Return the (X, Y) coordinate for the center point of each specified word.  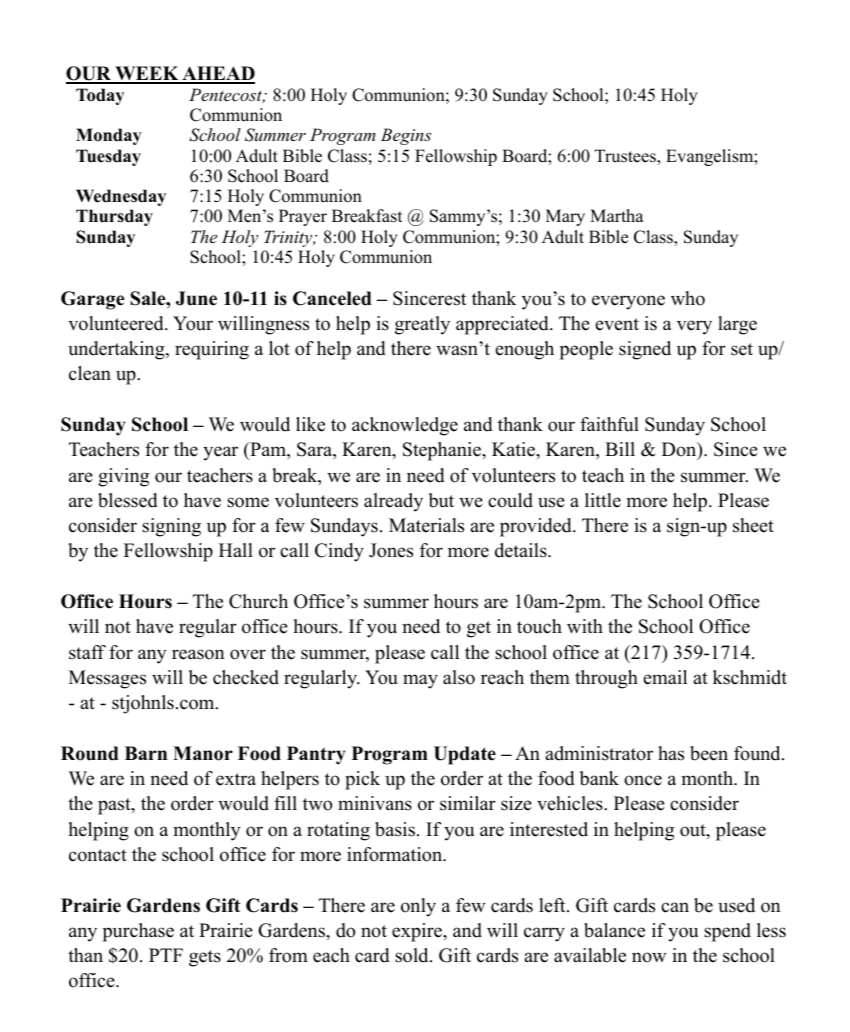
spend (727, 932)
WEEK (147, 75)
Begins (406, 136)
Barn (146, 753)
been (709, 753)
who (688, 298)
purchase (138, 932)
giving (123, 477)
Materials (426, 525)
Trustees (626, 157)
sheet (753, 525)
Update (465, 755)
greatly (422, 325)
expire (418, 932)
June (196, 298)
